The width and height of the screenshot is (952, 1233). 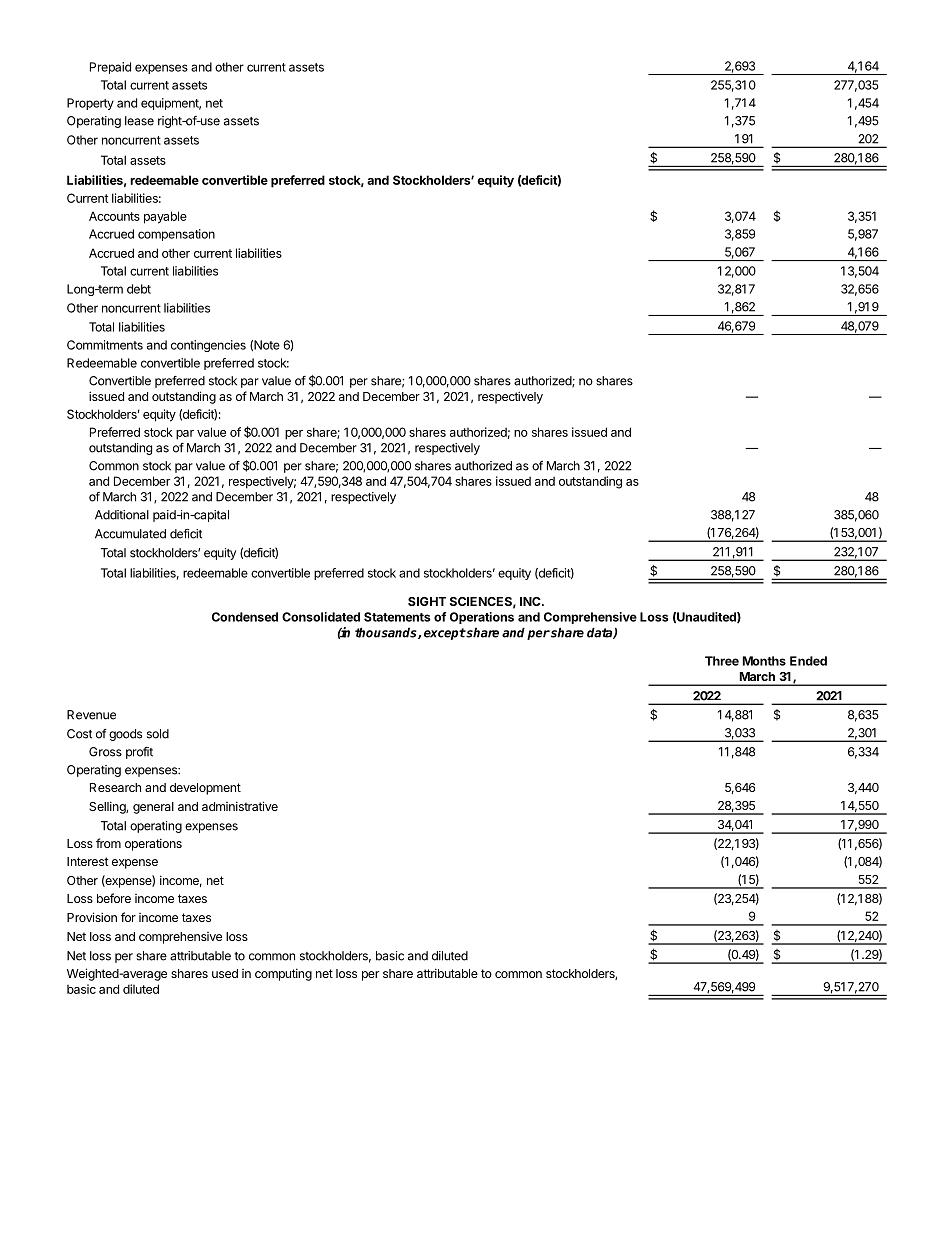 I want to click on lease, so click(x=139, y=121).
